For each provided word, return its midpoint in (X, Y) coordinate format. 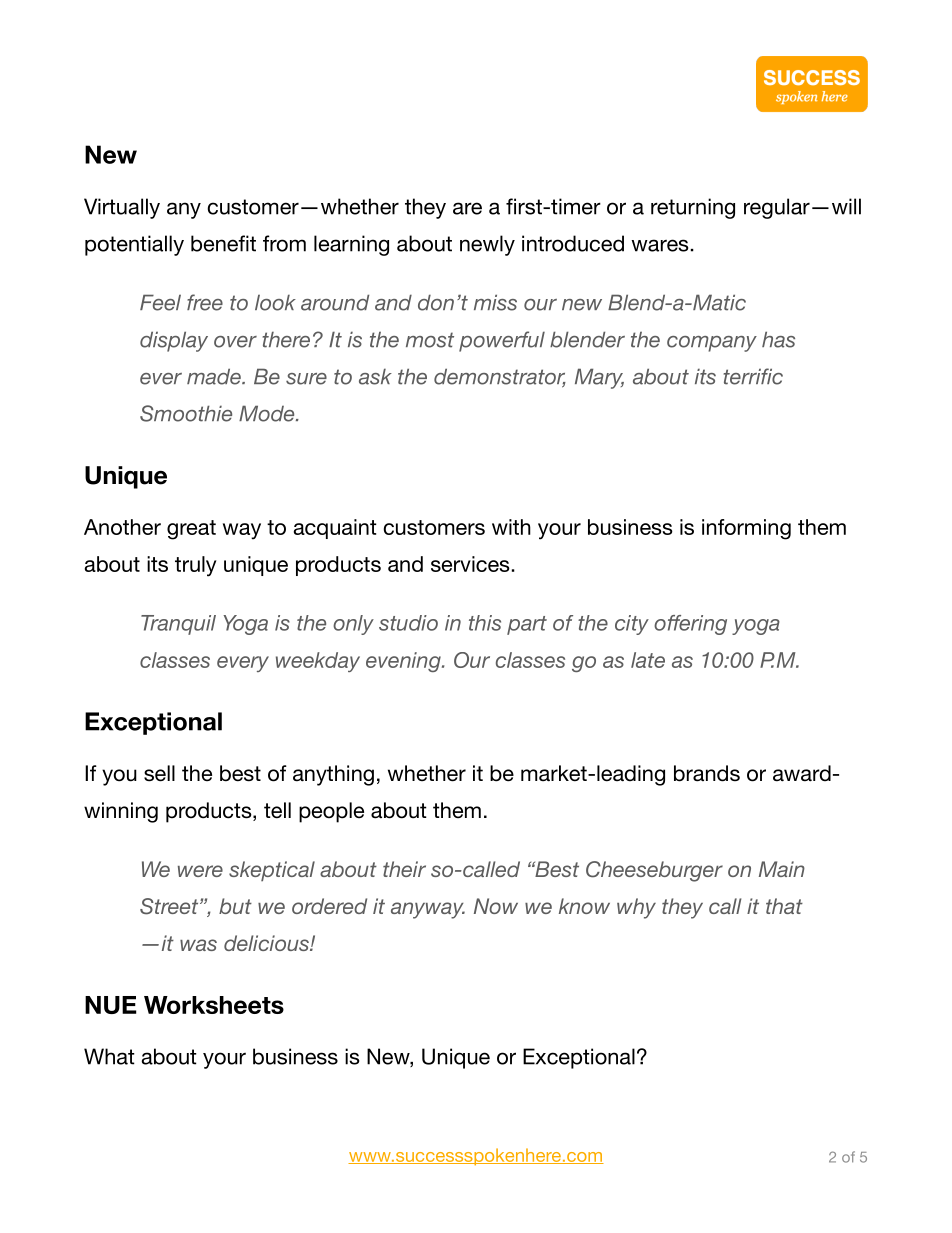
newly (487, 245)
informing (746, 529)
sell (159, 773)
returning (693, 208)
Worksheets (214, 1005)
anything (333, 775)
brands (707, 773)
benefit (223, 243)
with (511, 527)
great (191, 530)
